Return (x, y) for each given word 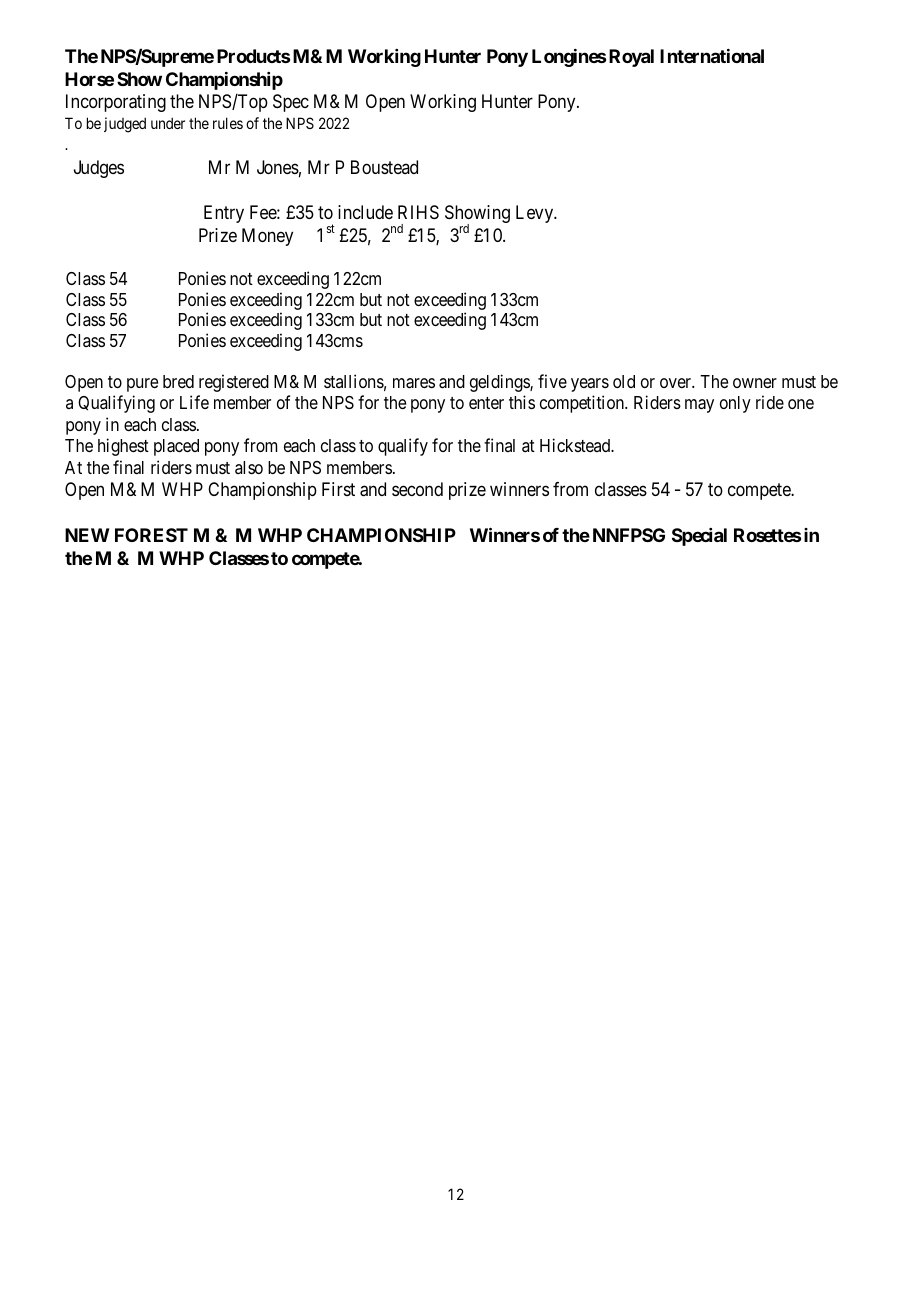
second (417, 489)
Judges (99, 169)
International (712, 56)
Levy (536, 214)
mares (414, 383)
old (624, 381)
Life (194, 402)
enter (486, 403)
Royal (631, 58)
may (699, 406)
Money (267, 237)
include (365, 212)
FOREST (151, 535)
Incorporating (116, 103)
